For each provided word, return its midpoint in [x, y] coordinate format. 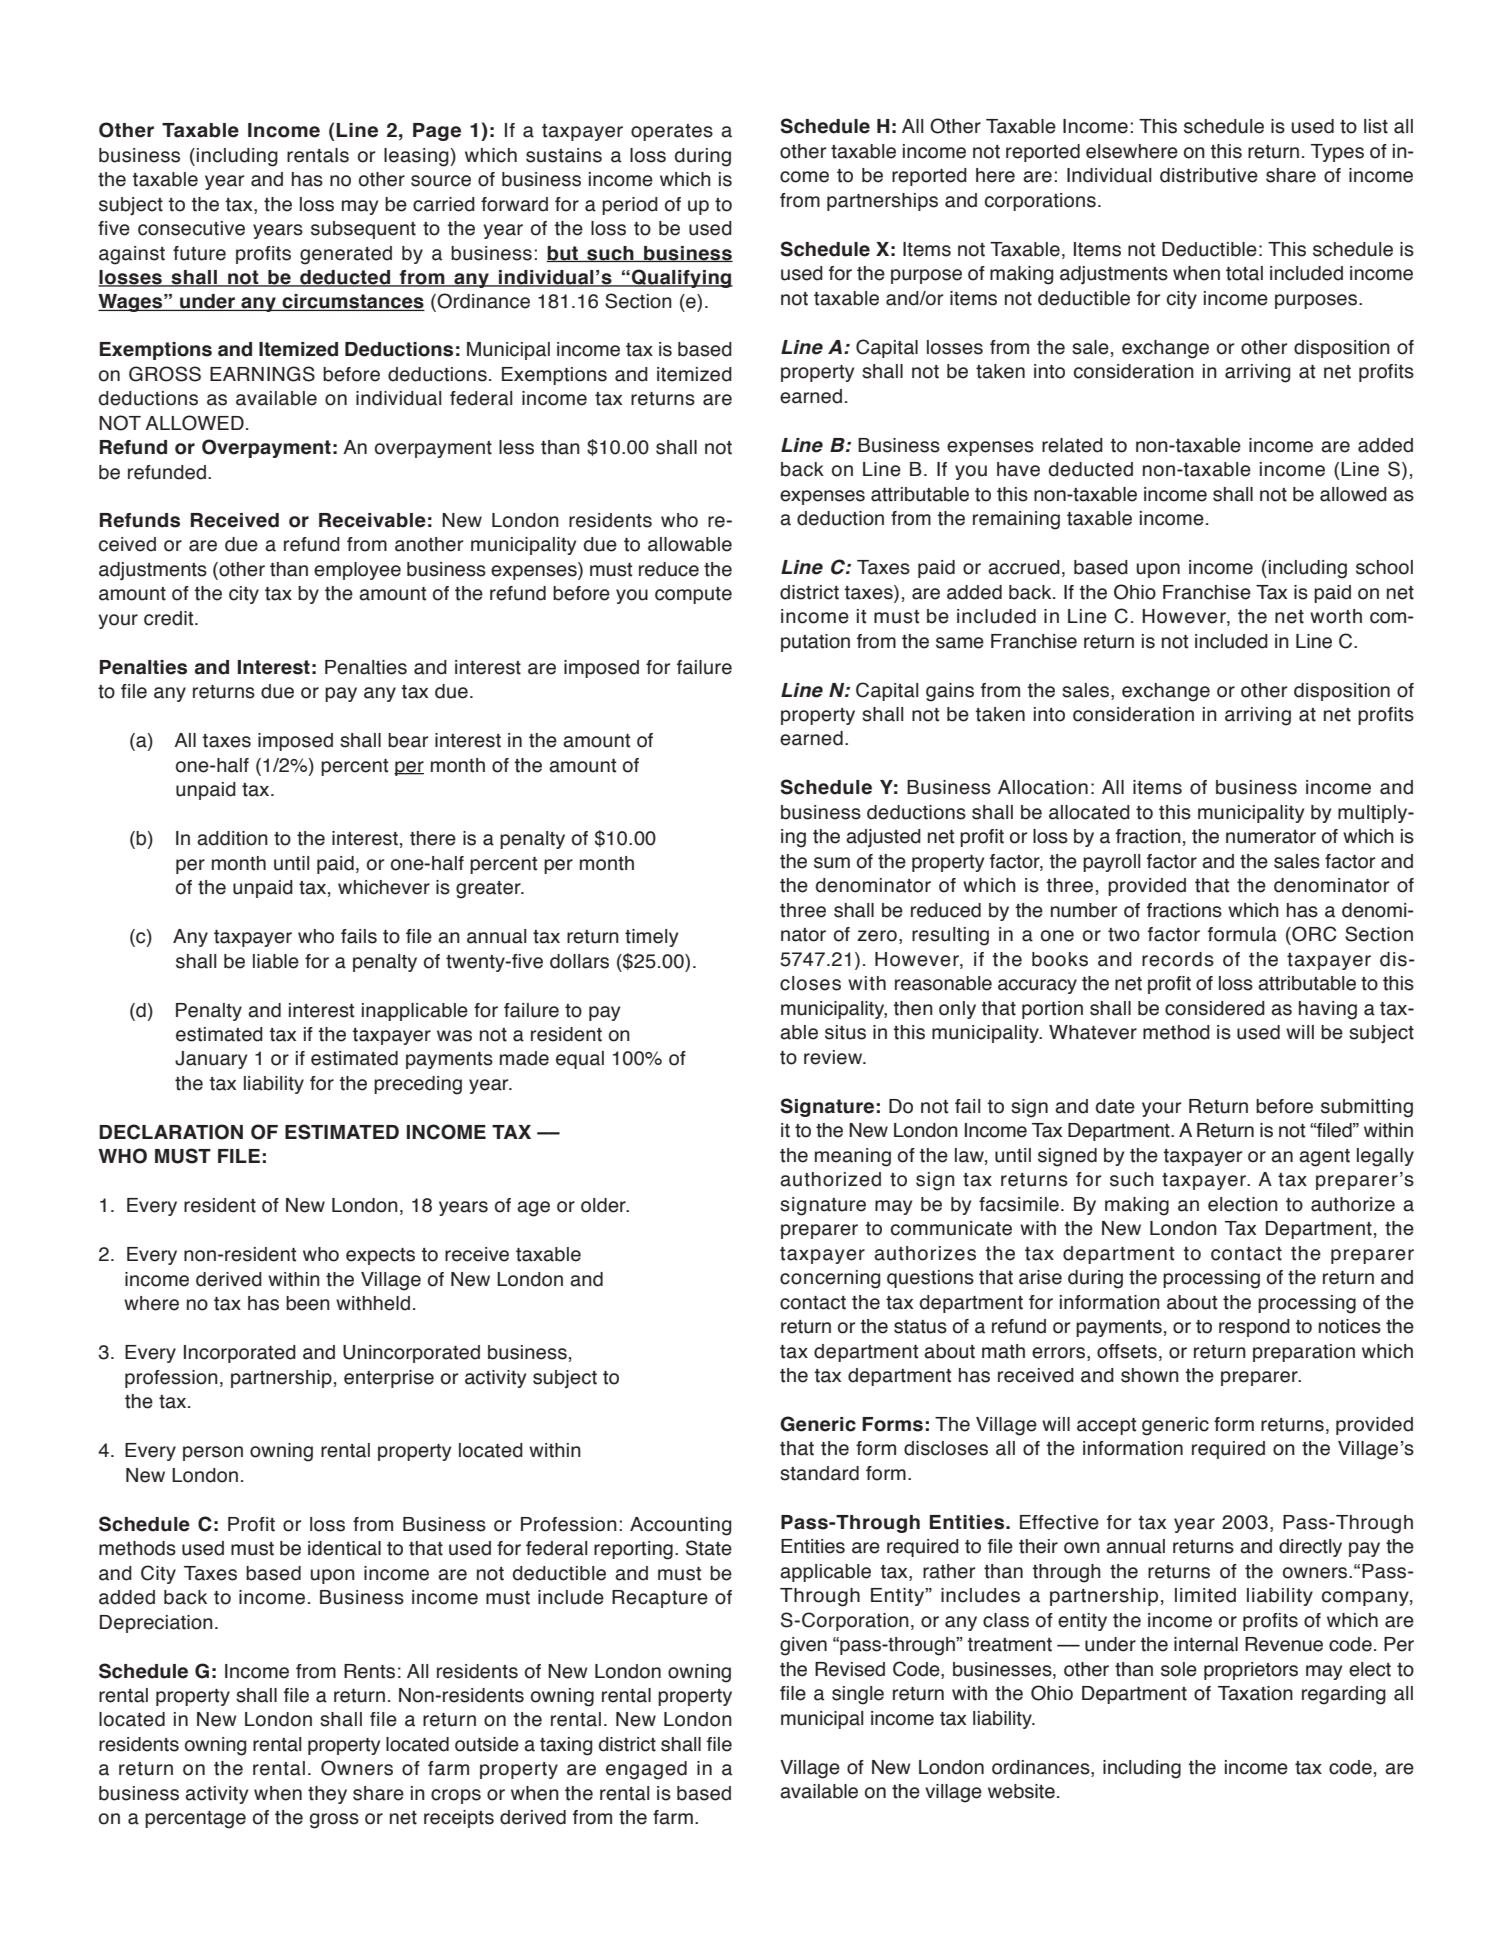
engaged [646, 1770]
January [211, 1060]
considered [1215, 1008]
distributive [1209, 175]
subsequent [363, 230]
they [327, 1795]
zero [877, 936]
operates [672, 132]
